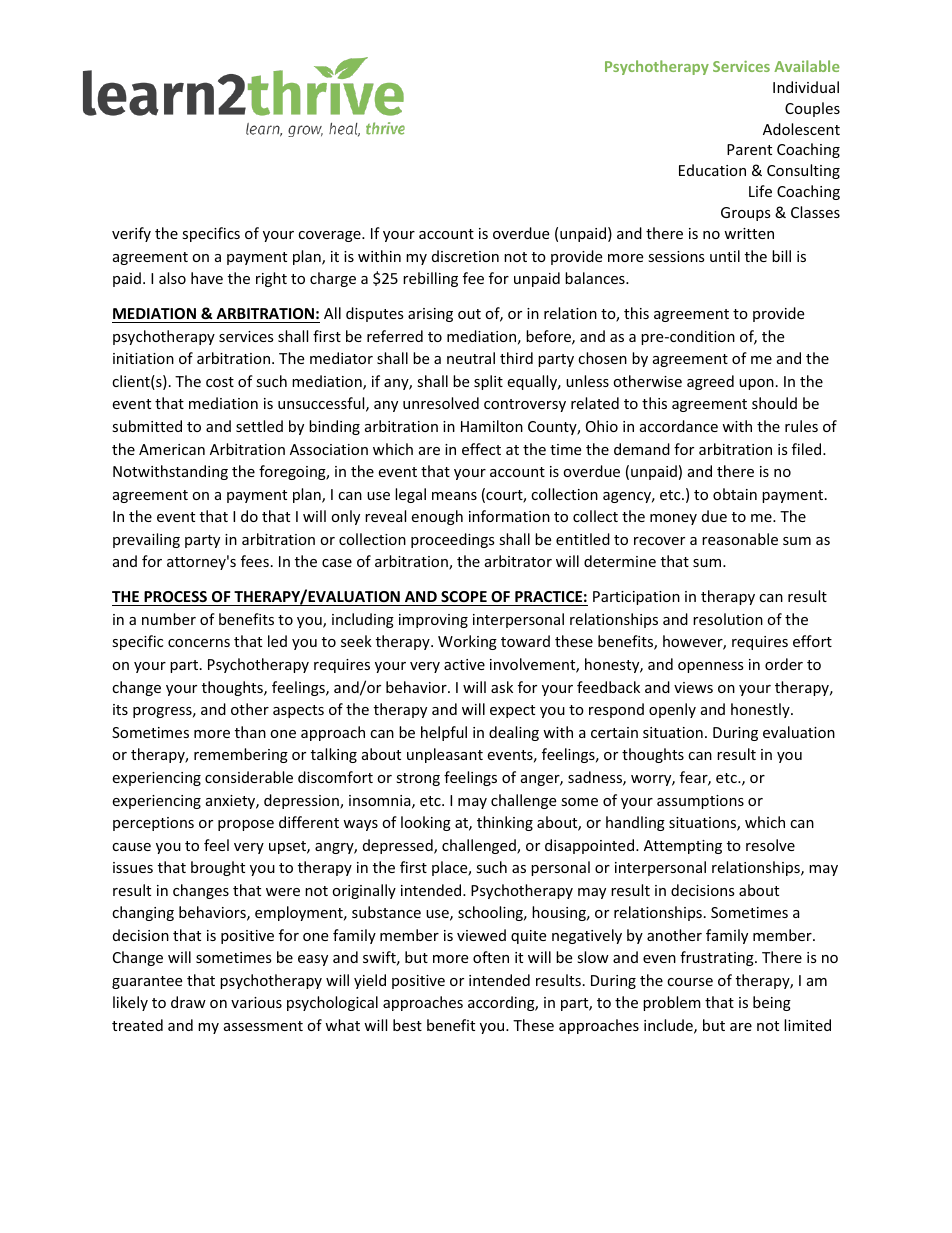 Image resolution: width=952 pixels, height=1233 pixels. What do you see at coordinates (220, 382) in the screenshot?
I see `cost` at bounding box center [220, 382].
